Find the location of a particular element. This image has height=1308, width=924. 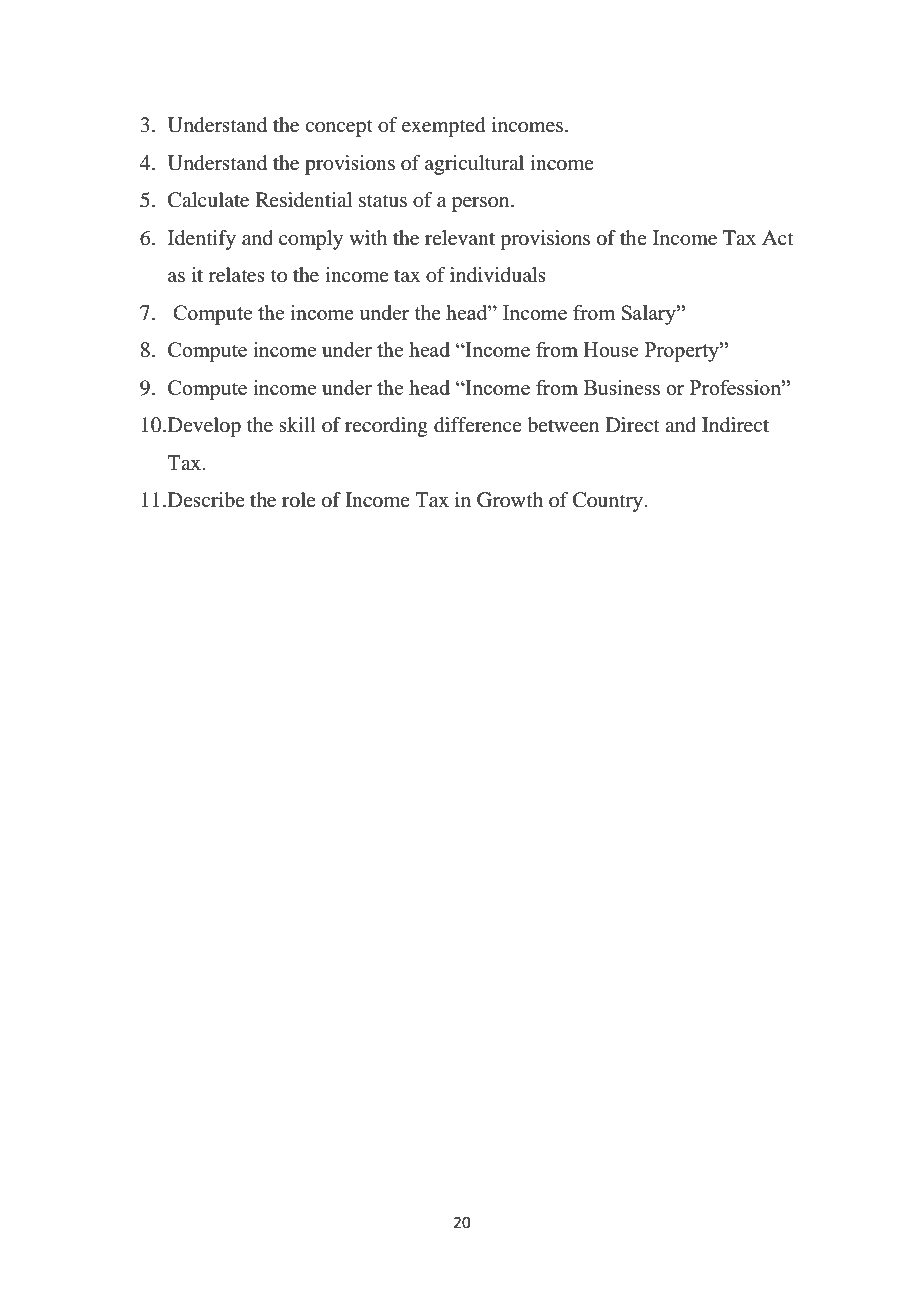

agricultural is located at coordinates (474, 165).
